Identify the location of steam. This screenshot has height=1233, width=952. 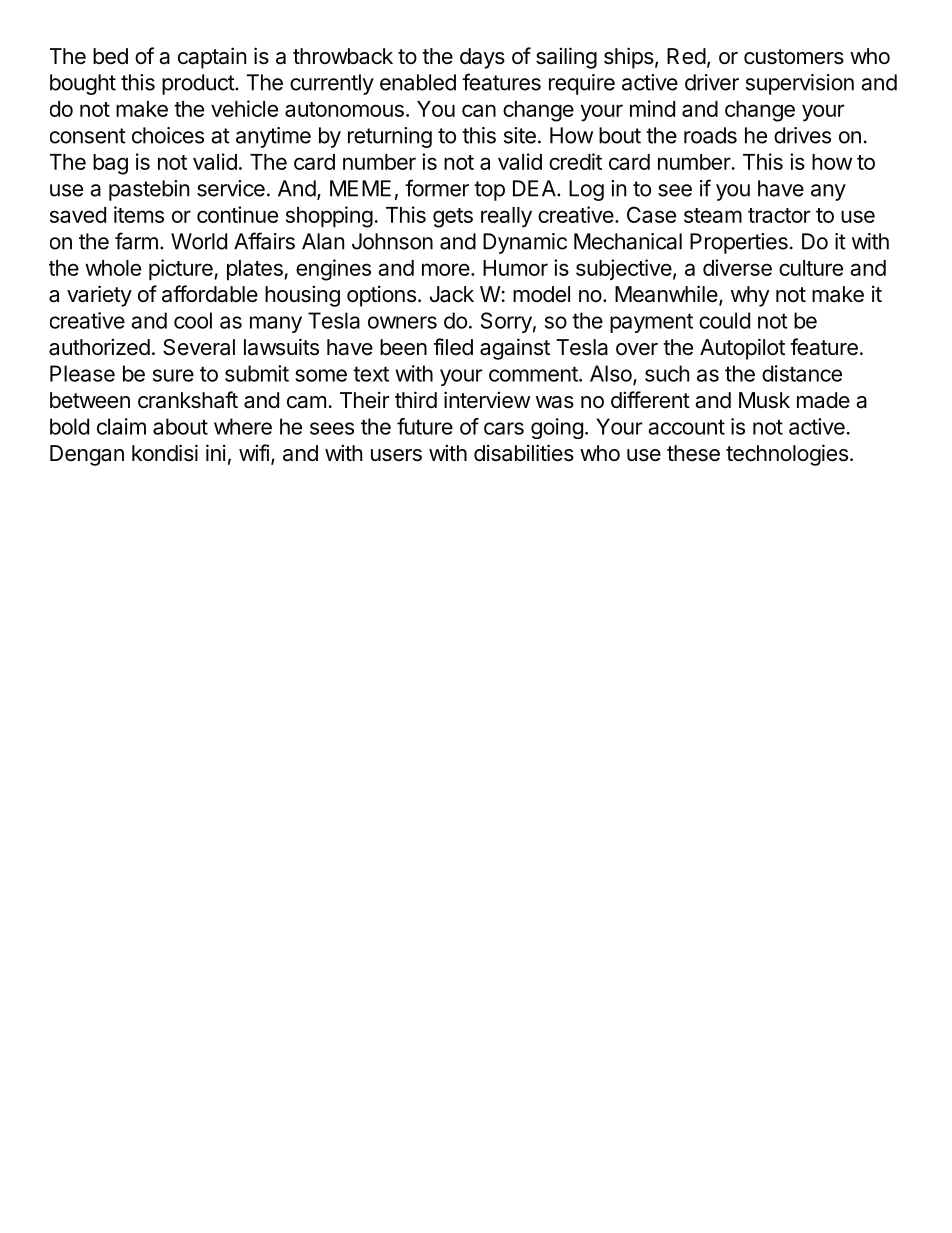
(713, 215).
